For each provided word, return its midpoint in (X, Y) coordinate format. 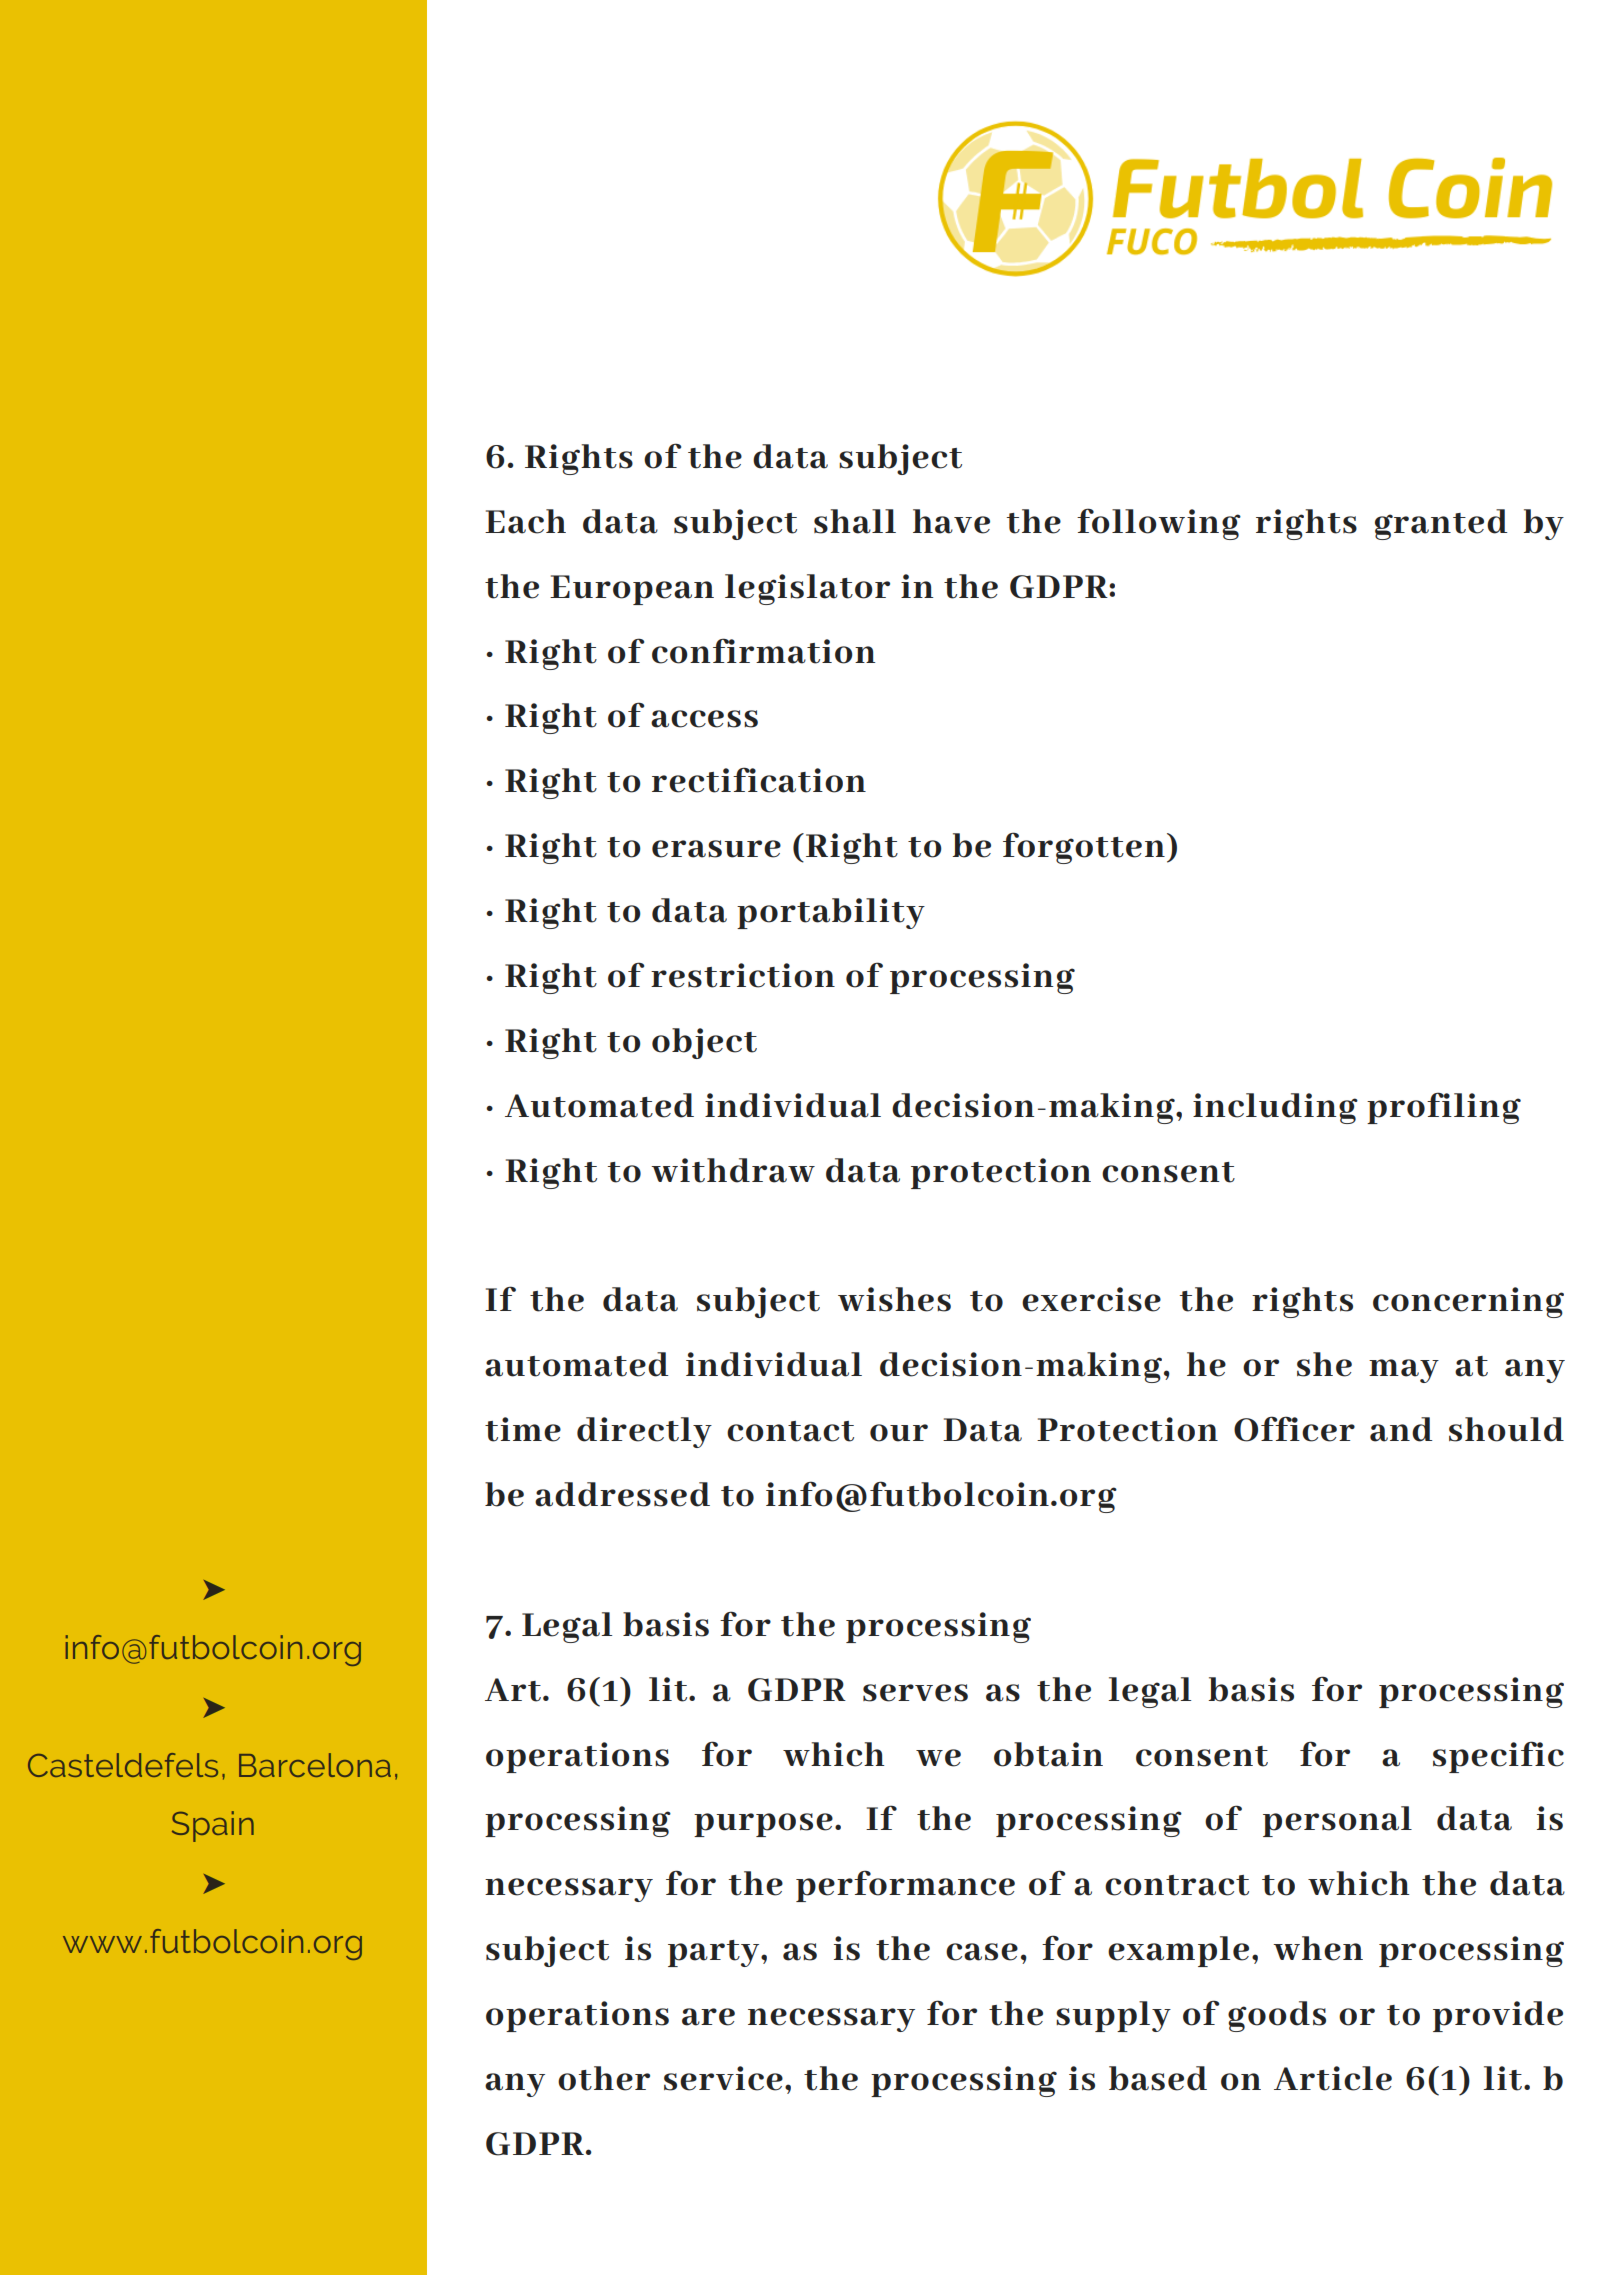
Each (525, 521)
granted (1441, 524)
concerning (1468, 1302)
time (523, 1429)
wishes (894, 1299)
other (604, 2078)
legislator (807, 589)
